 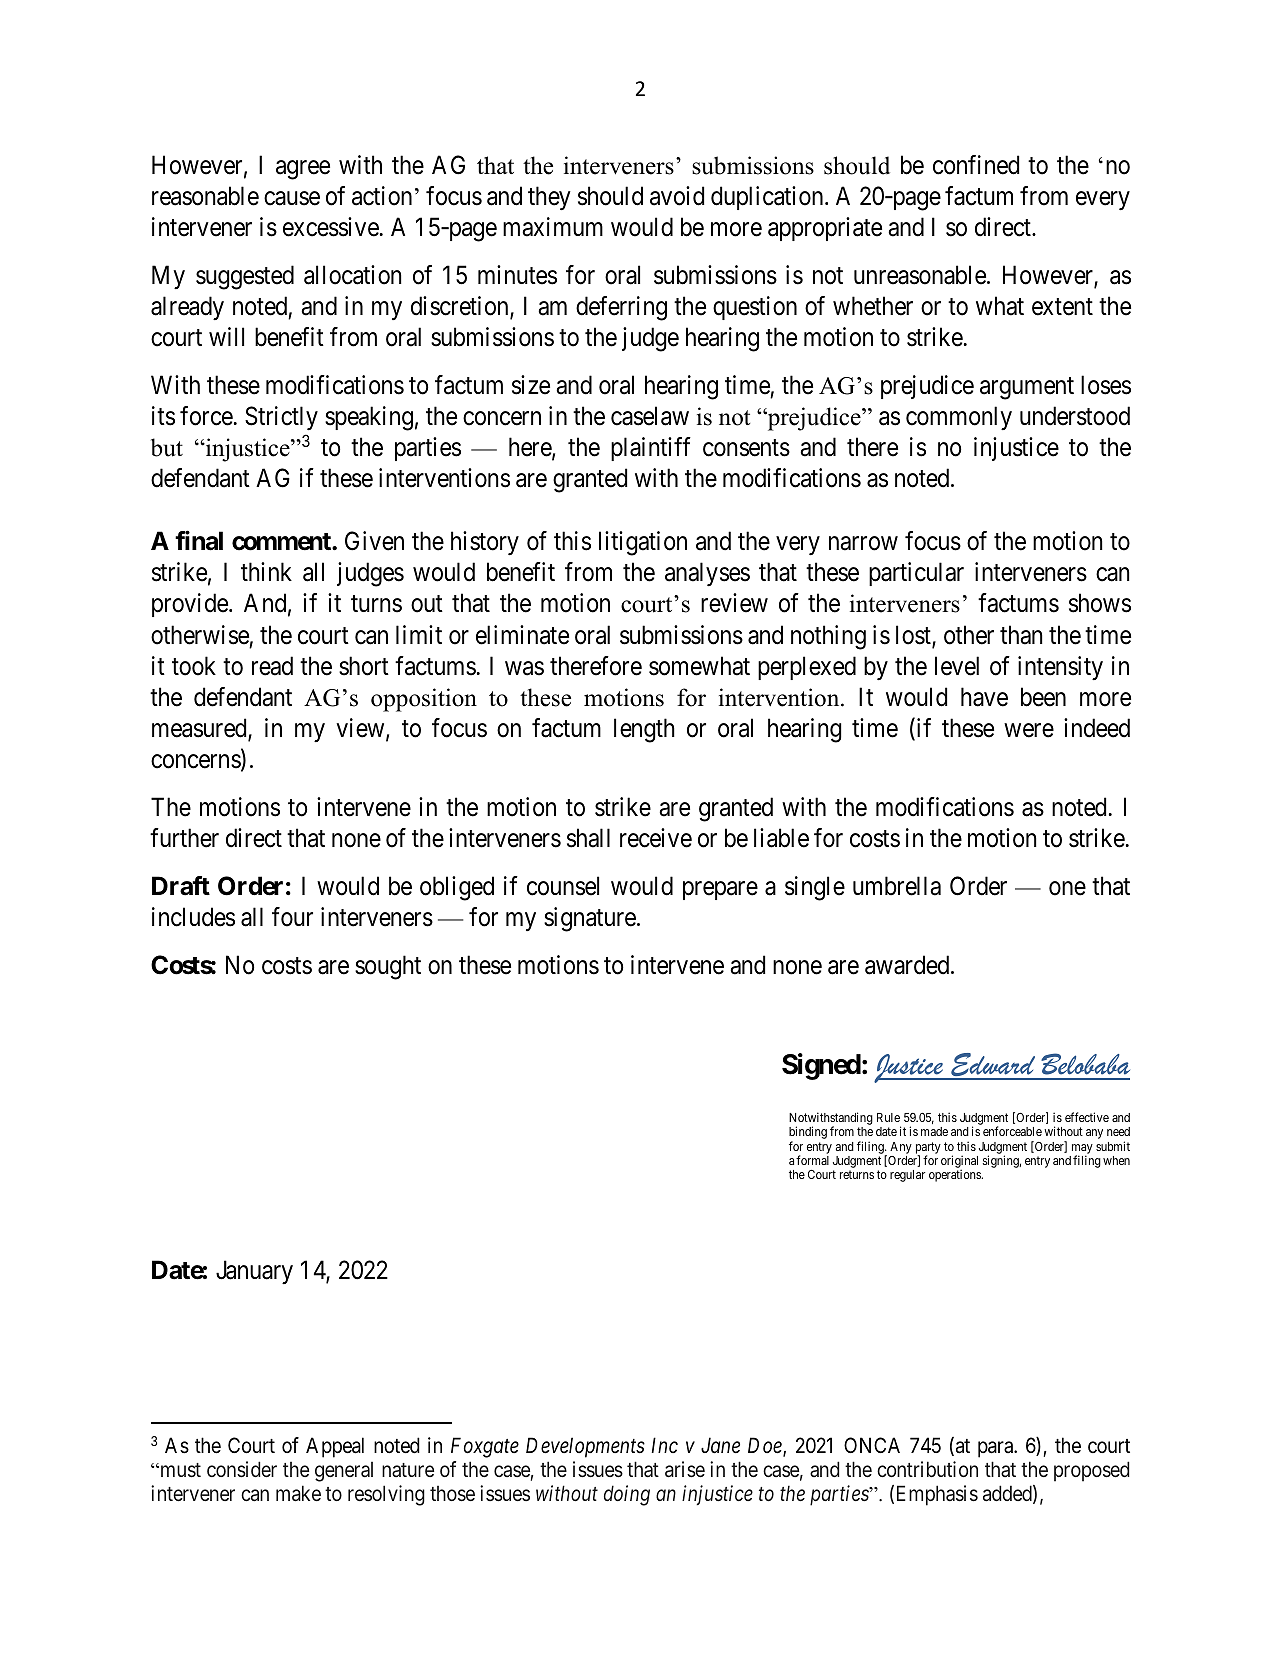 I want to click on cause, so click(x=292, y=198).
